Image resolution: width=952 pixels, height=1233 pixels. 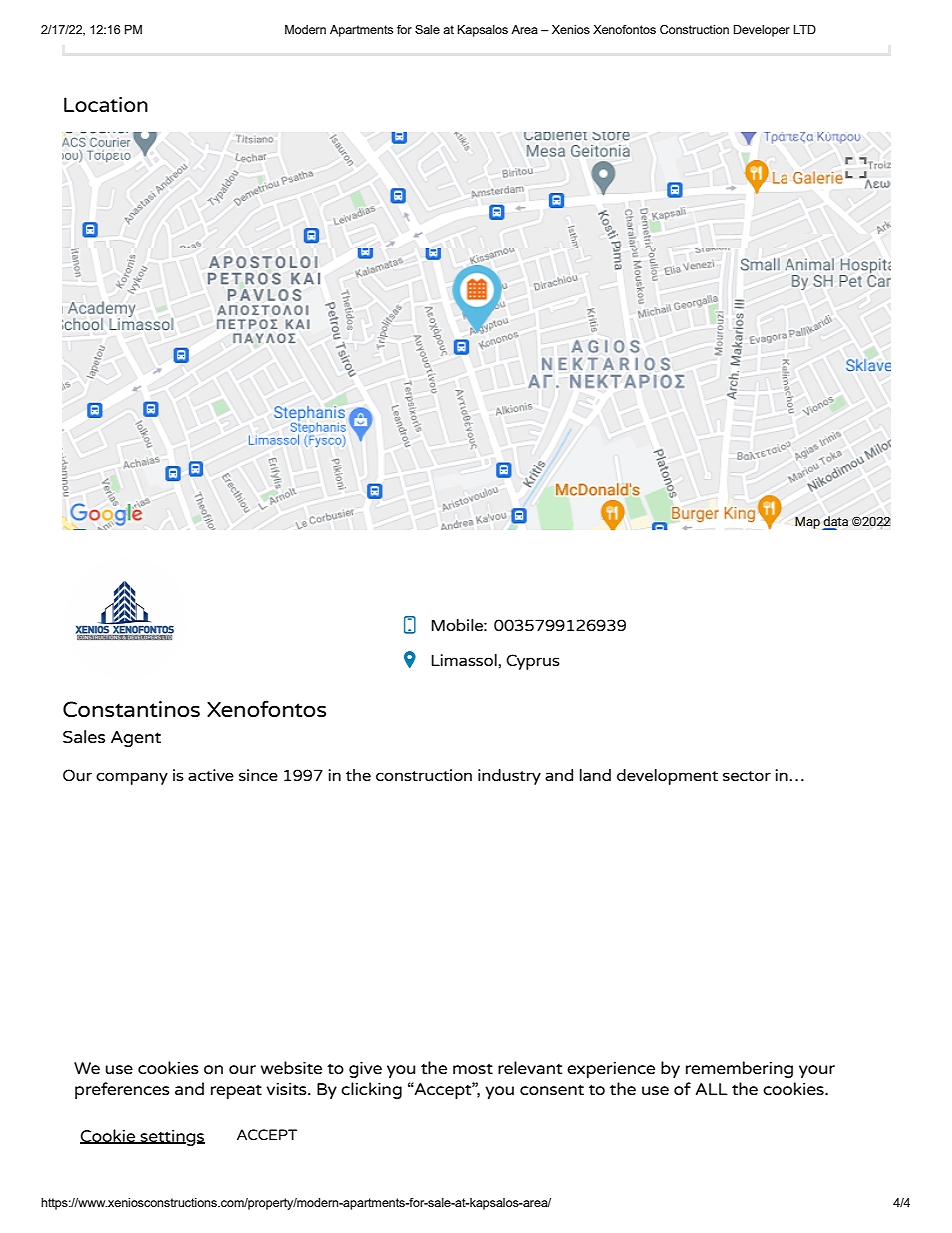 What do you see at coordinates (762, 31) in the image?
I see `Developer` at bounding box center [762, 31].
